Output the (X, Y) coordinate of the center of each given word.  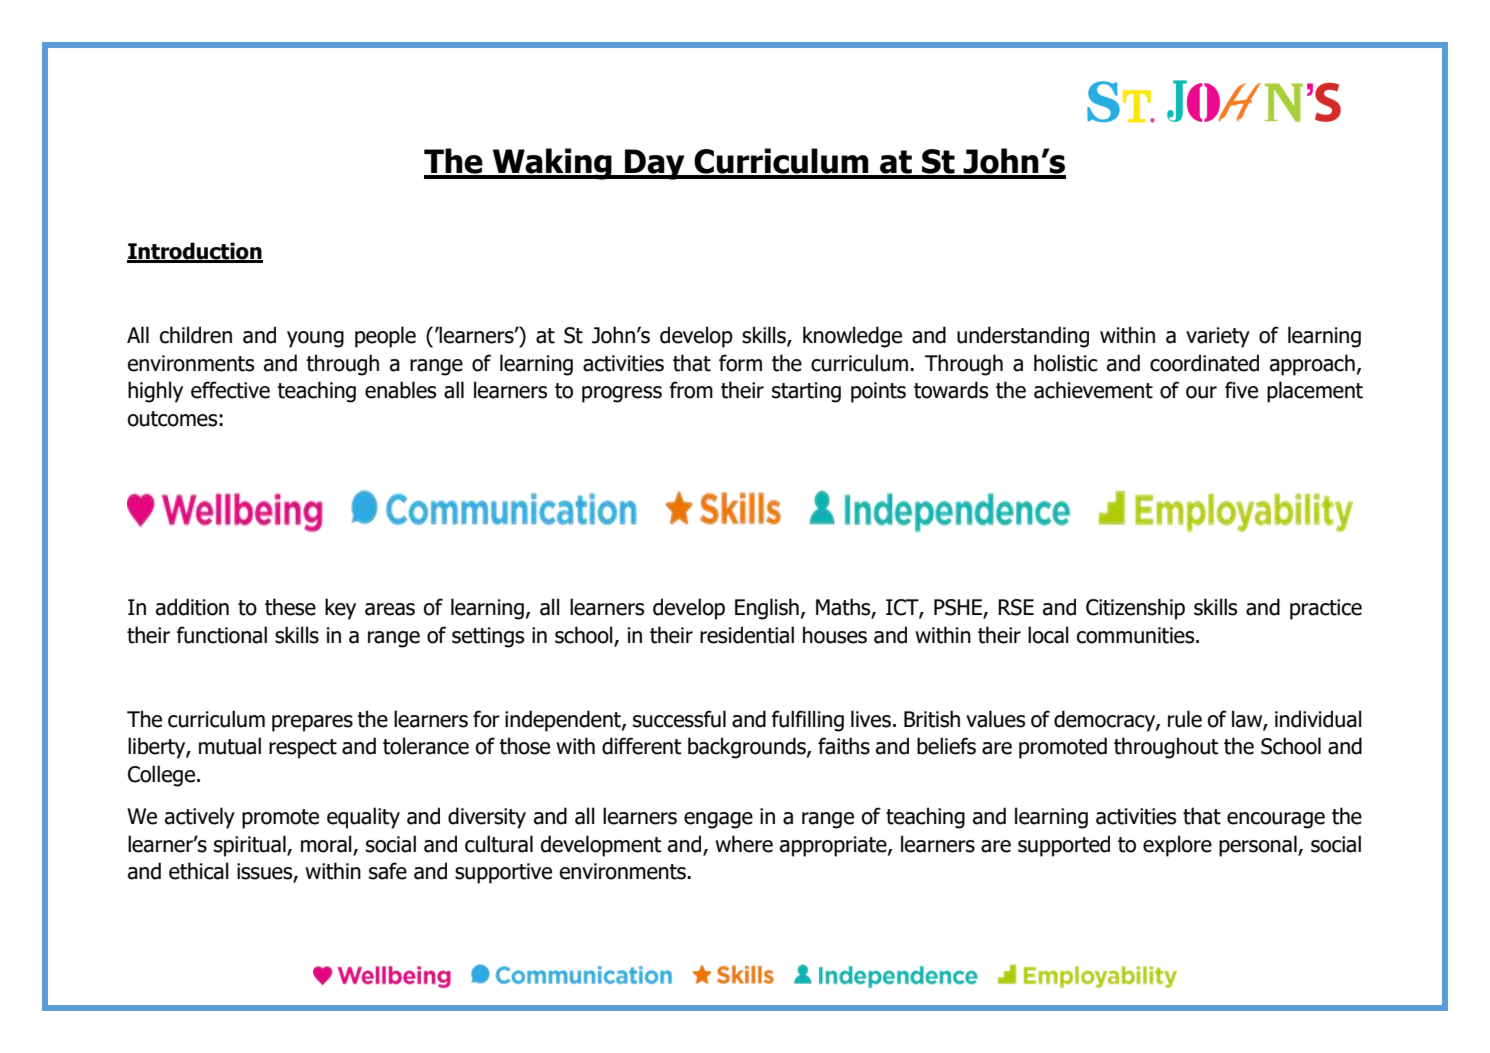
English (767, 609)
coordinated (1204, 363)
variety (1218, 337)
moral (326, 844)
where (744, 844)
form (740, 363)
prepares (312, 723)
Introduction (195, 252)
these (290, 607)
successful (679, 719)
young (315, 339)
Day (655, 164)
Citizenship (1135, 609)
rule (1185, 719)
